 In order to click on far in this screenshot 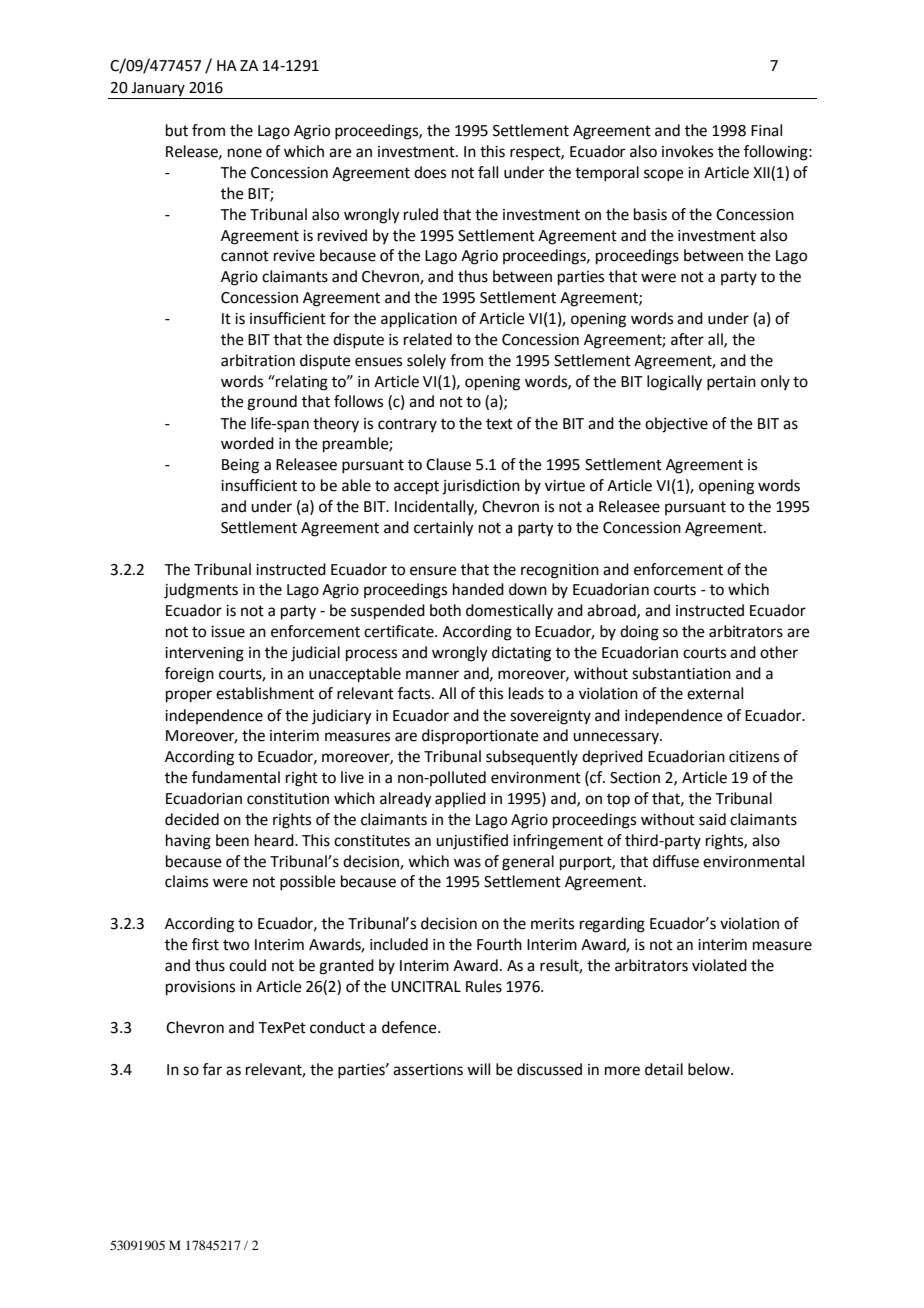, I will do `click(212, 1069)`.
